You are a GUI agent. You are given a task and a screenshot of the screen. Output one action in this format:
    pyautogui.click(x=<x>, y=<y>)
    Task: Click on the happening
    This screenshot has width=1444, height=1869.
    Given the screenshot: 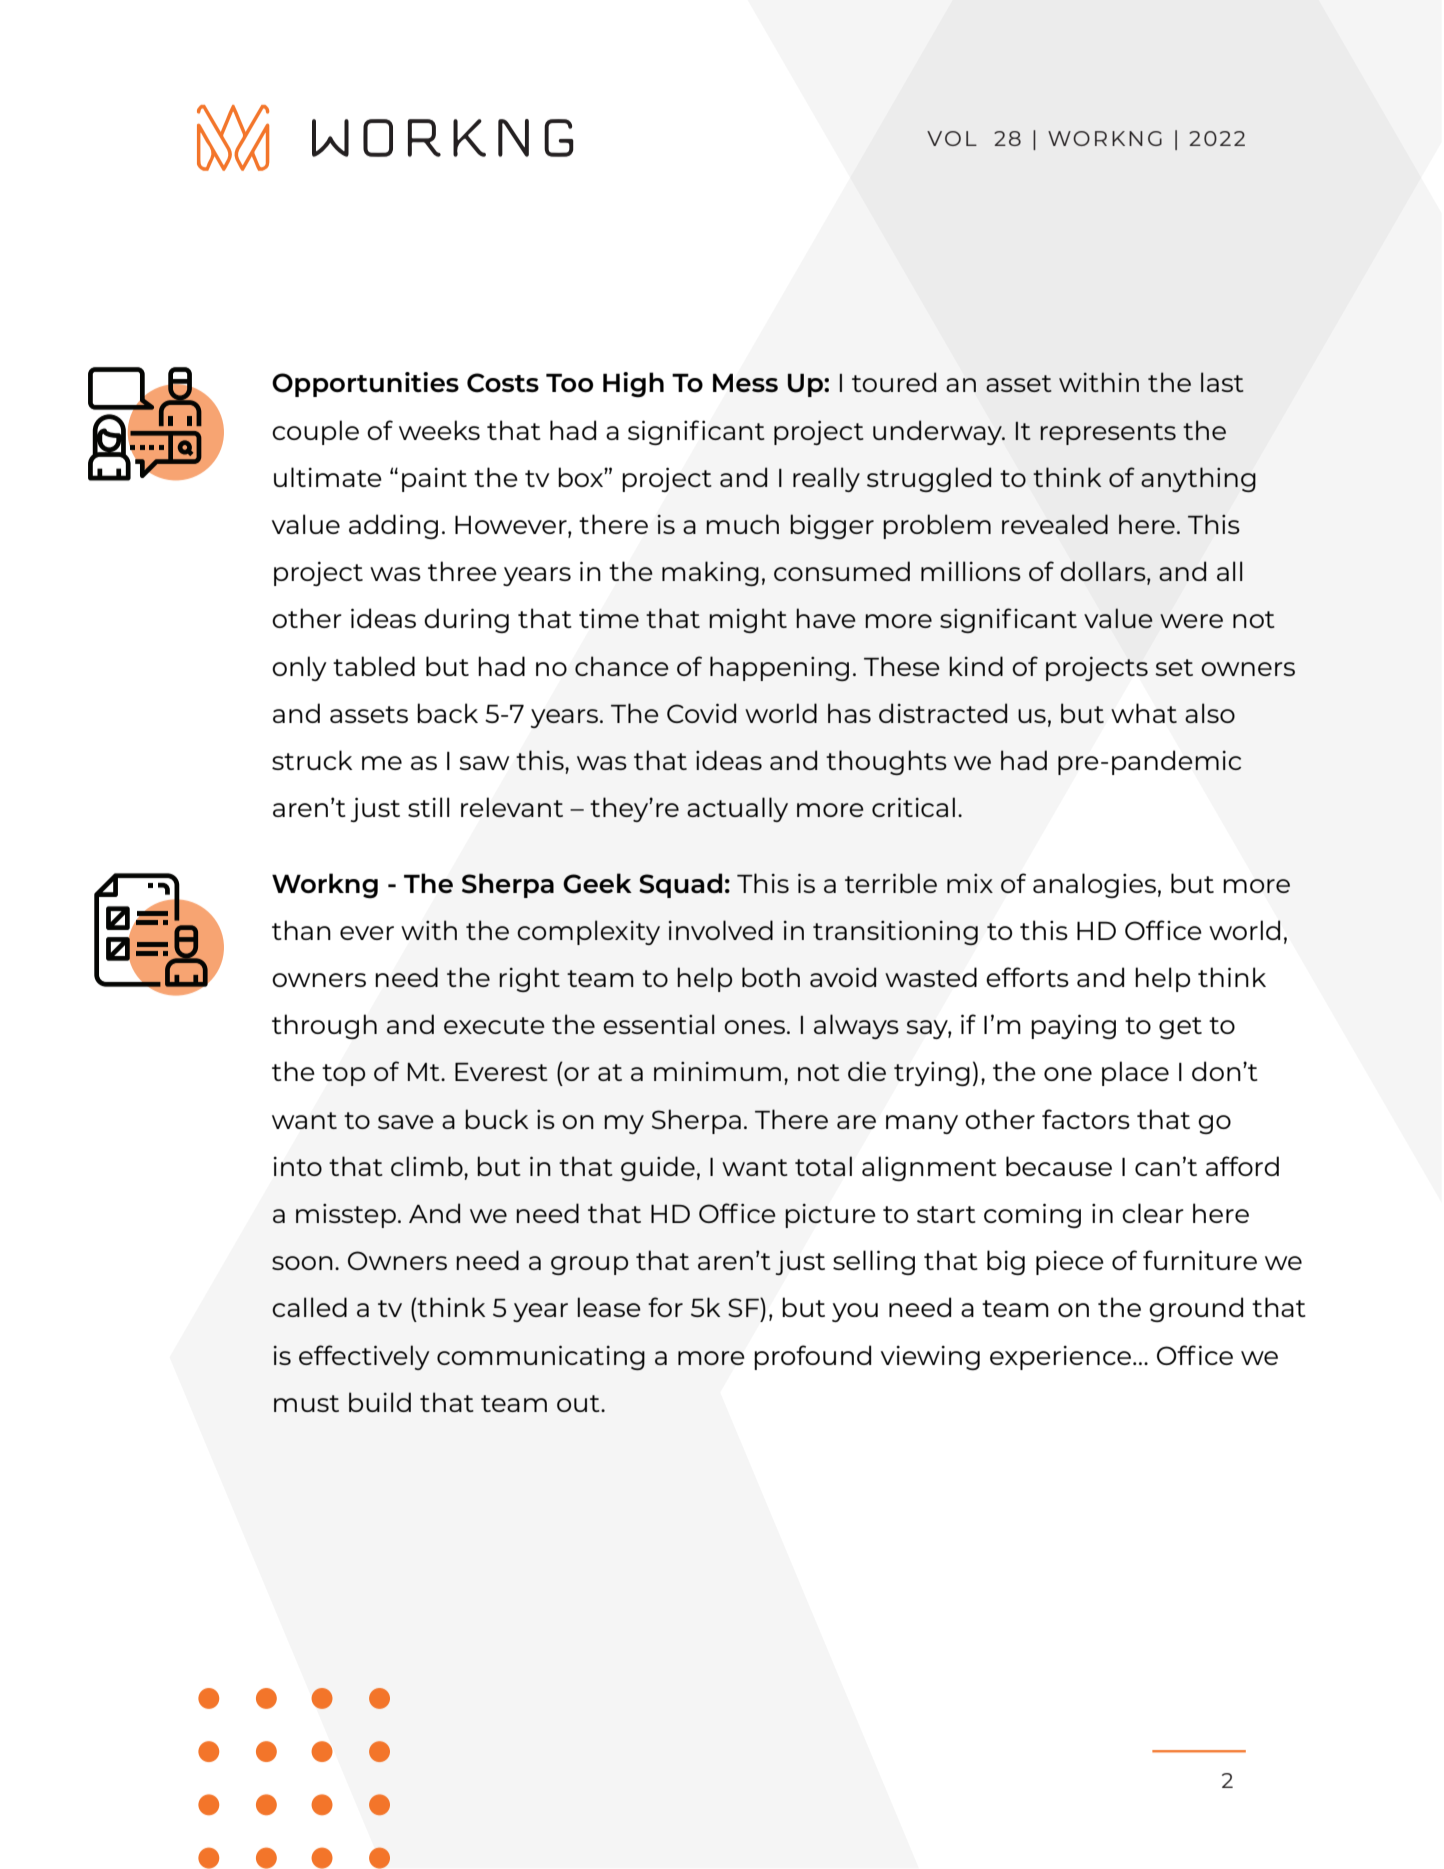 What is the action you would take?
    pyautogui.click(x=779, y=668)
